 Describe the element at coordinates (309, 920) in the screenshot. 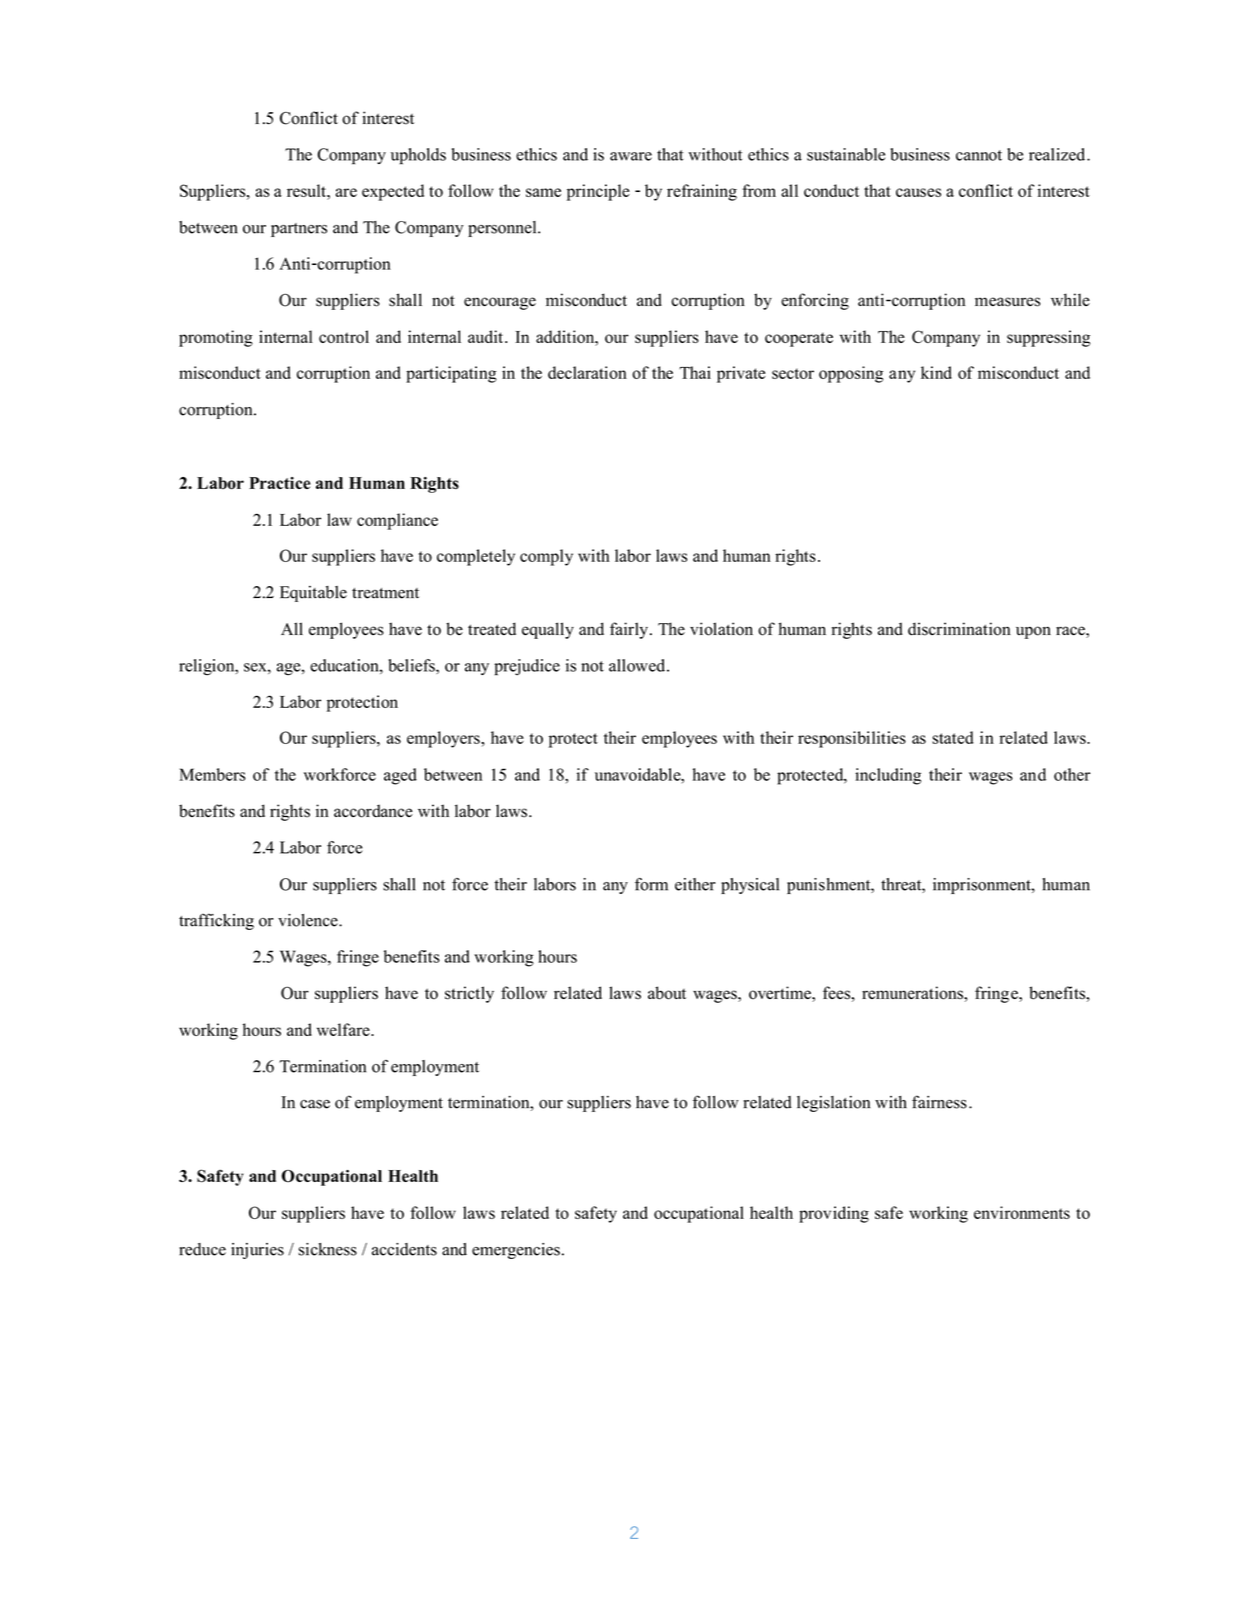

I see `violence` at that location.
